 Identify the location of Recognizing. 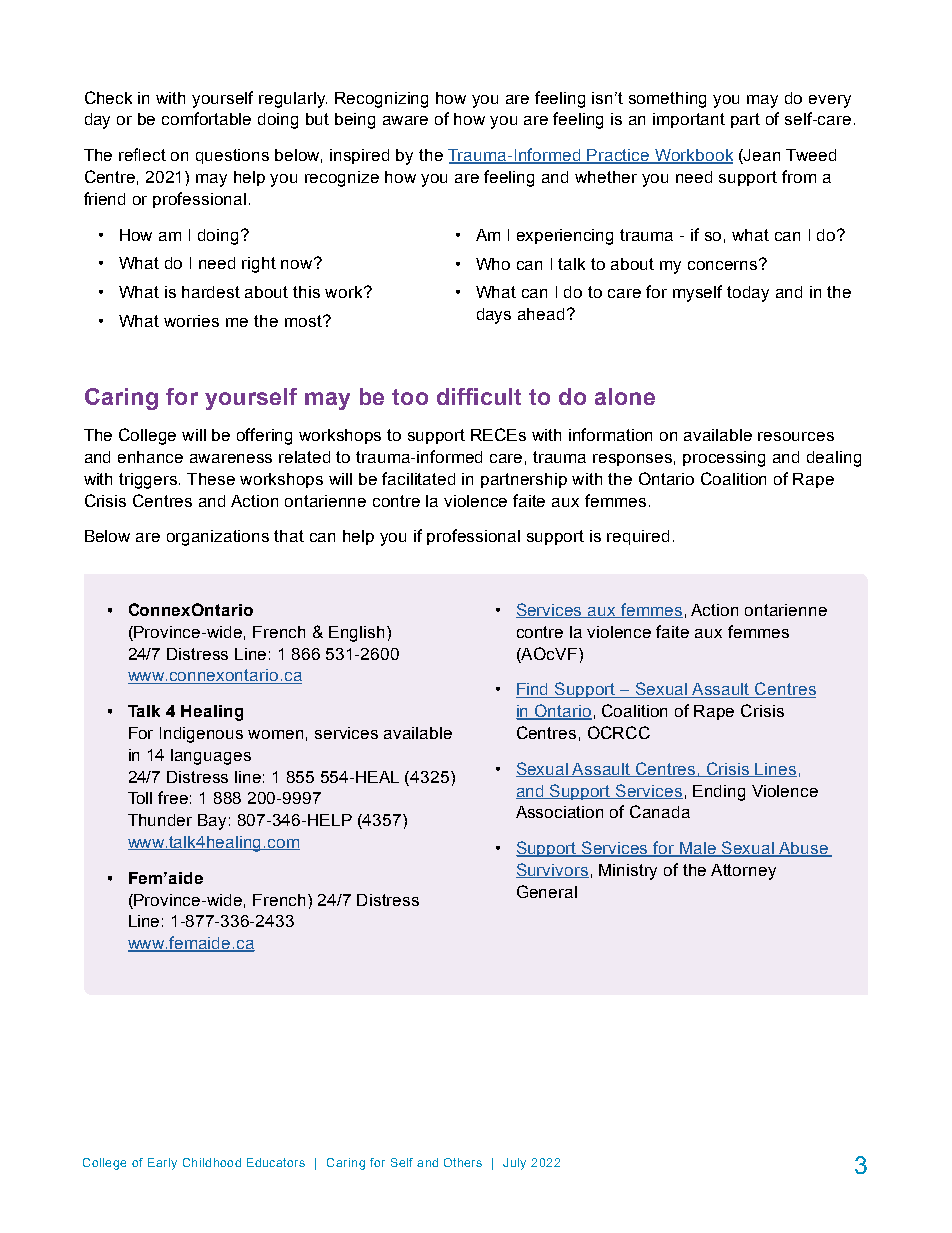
(381, 100).
